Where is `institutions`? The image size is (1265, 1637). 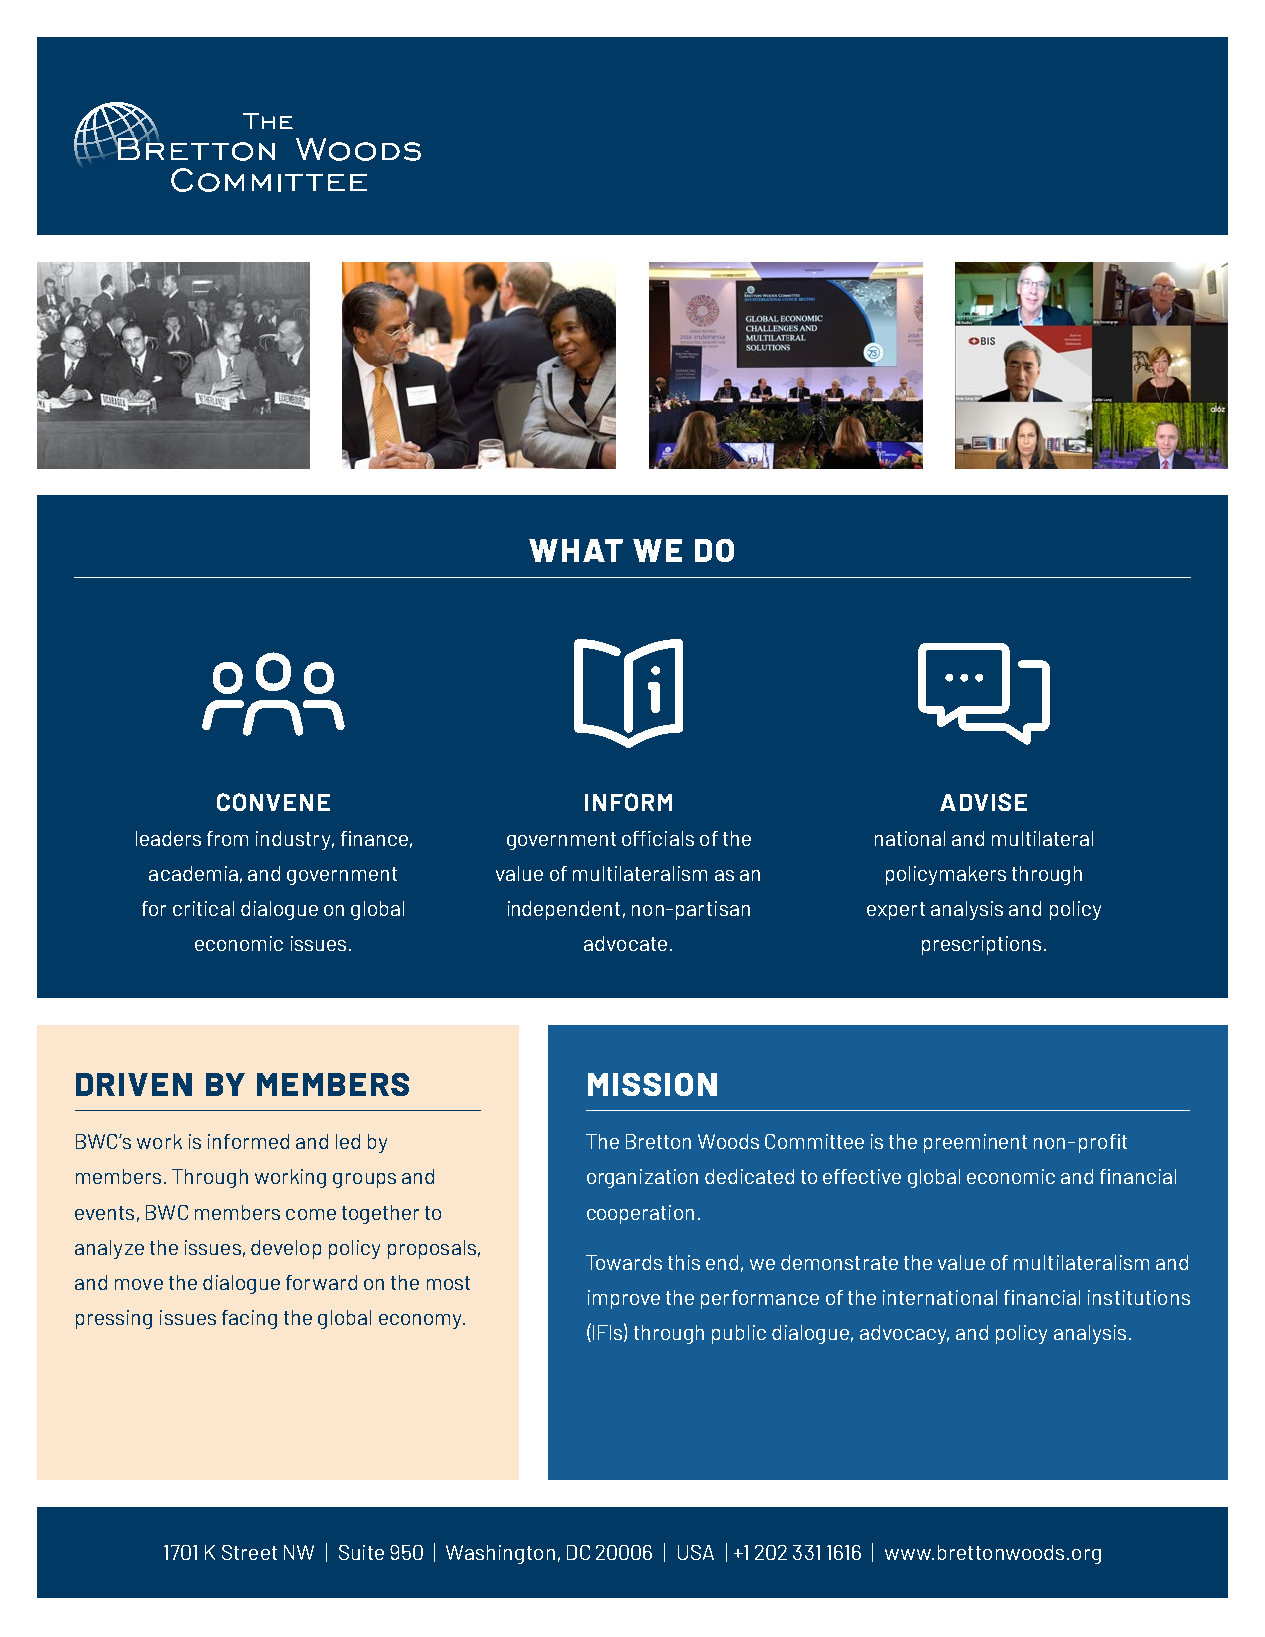 institutions is located at coordinates (1139, 1297).
